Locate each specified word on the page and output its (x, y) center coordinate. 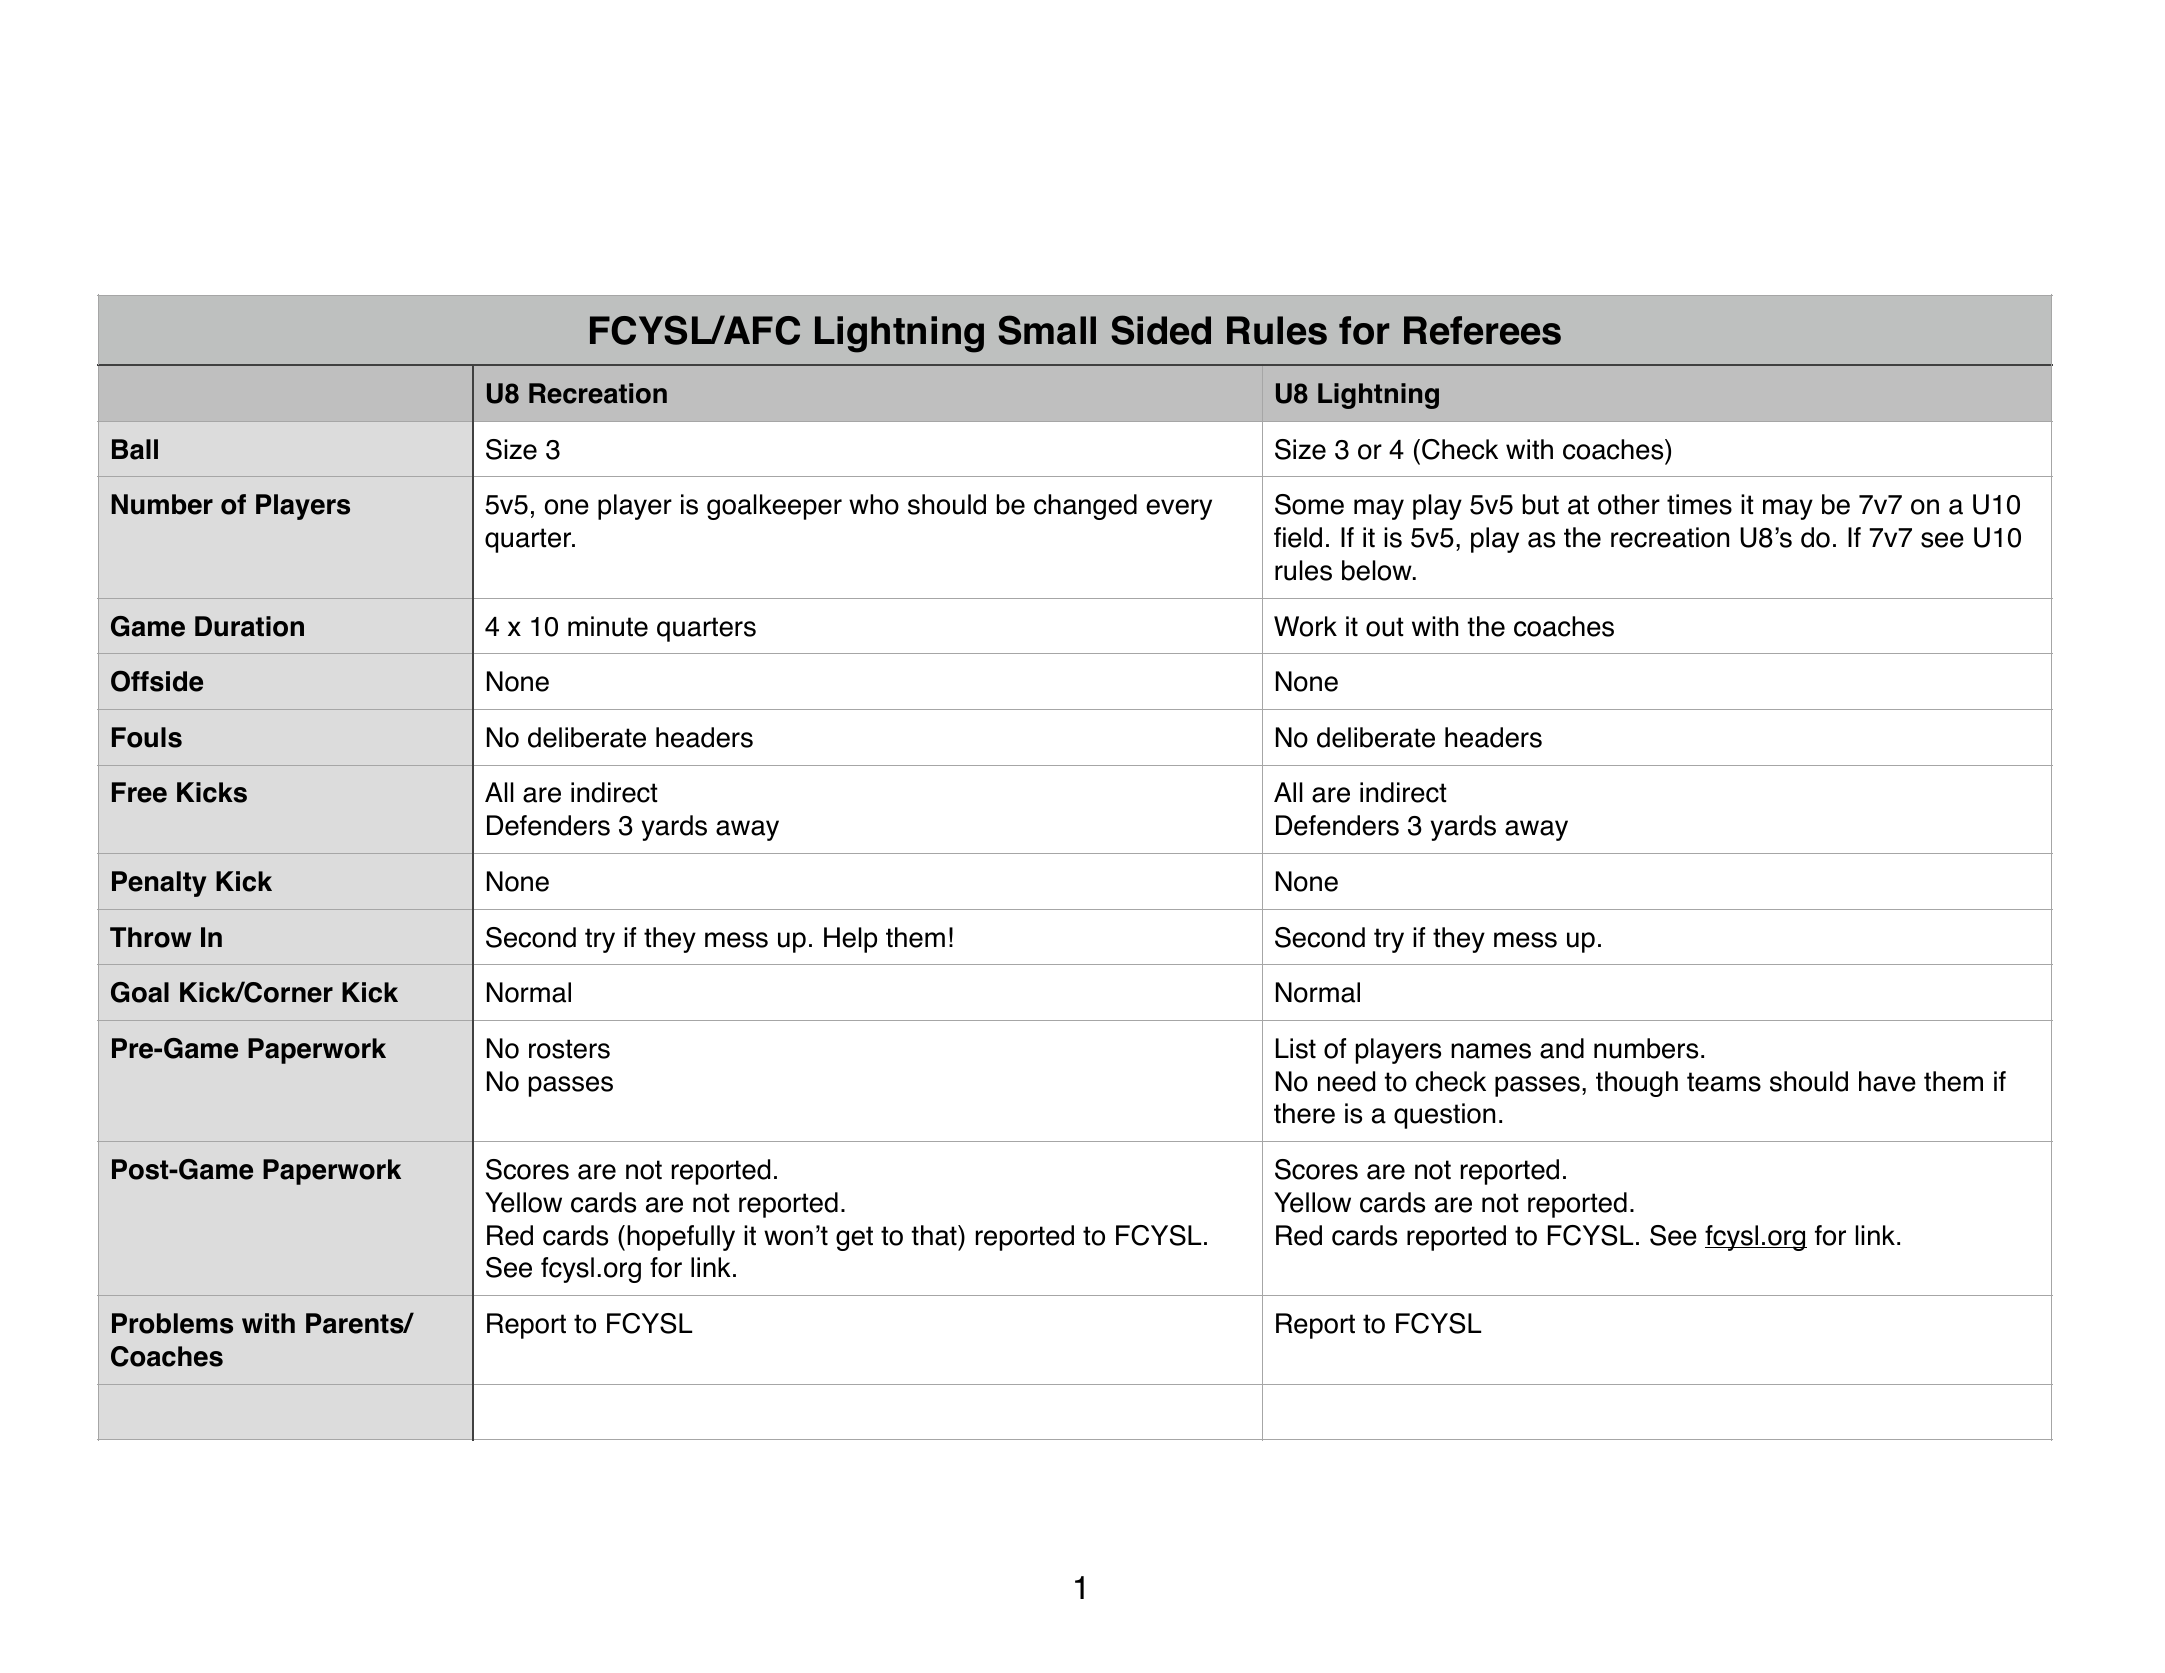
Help (850, 940)
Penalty (159, 884)
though (1637, 1084)
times (1699, 504)
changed (1085, 507)
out (1385, 627)
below (1378, 570)
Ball (135, 449)
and (1562, 1048)
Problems (172, 1323)
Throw (150, 937)
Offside (157, 681)
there (1304, 1113)
